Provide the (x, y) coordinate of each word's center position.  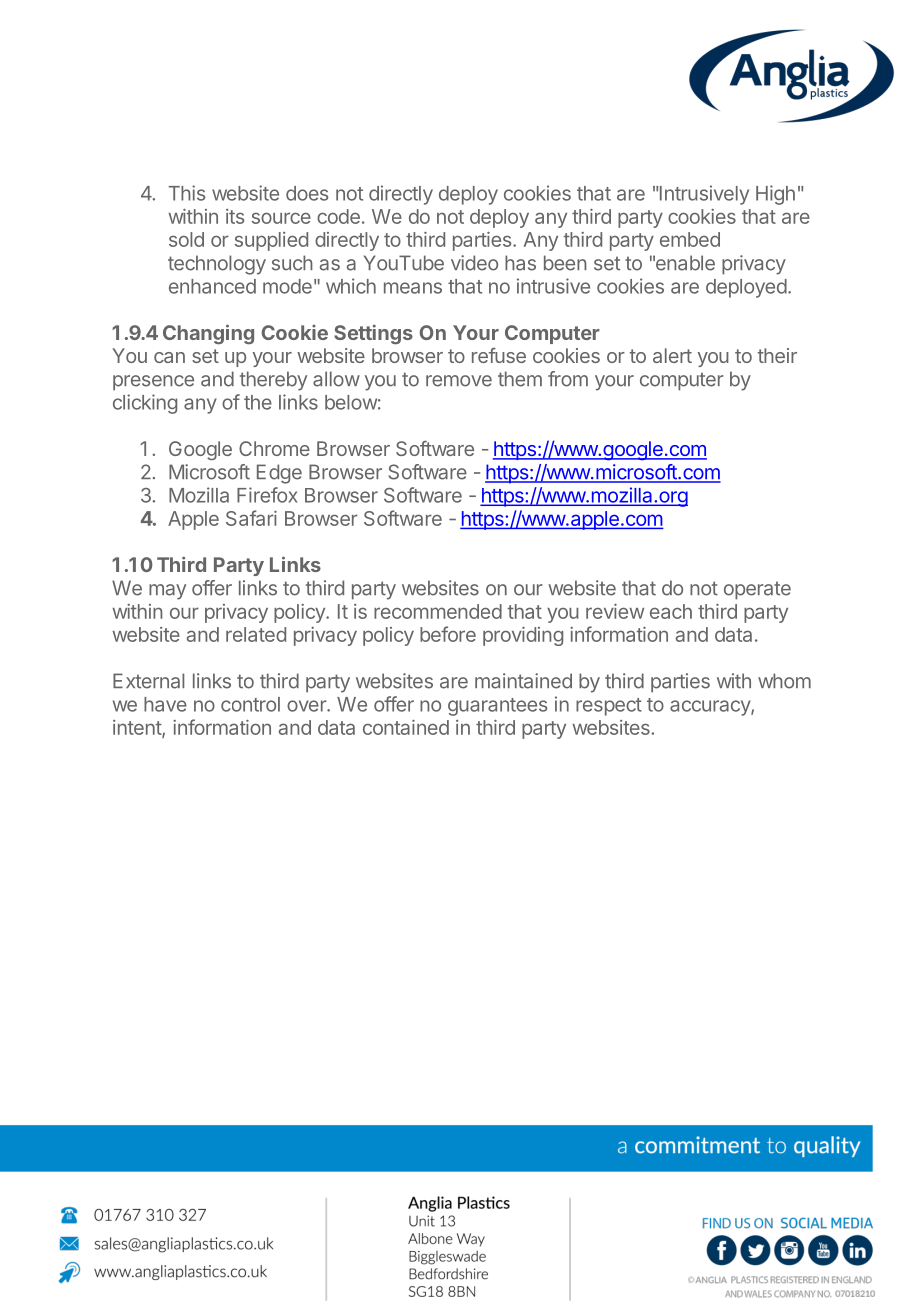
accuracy (711, 708)
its (235, 216)
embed (690, 239)
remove (459, 381)
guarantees (497, 707)
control (250, 704)
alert (672, 355)
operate (757, 590)
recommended (438, 611)
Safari (251, 518)
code (338, 216)
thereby (273, 381)
